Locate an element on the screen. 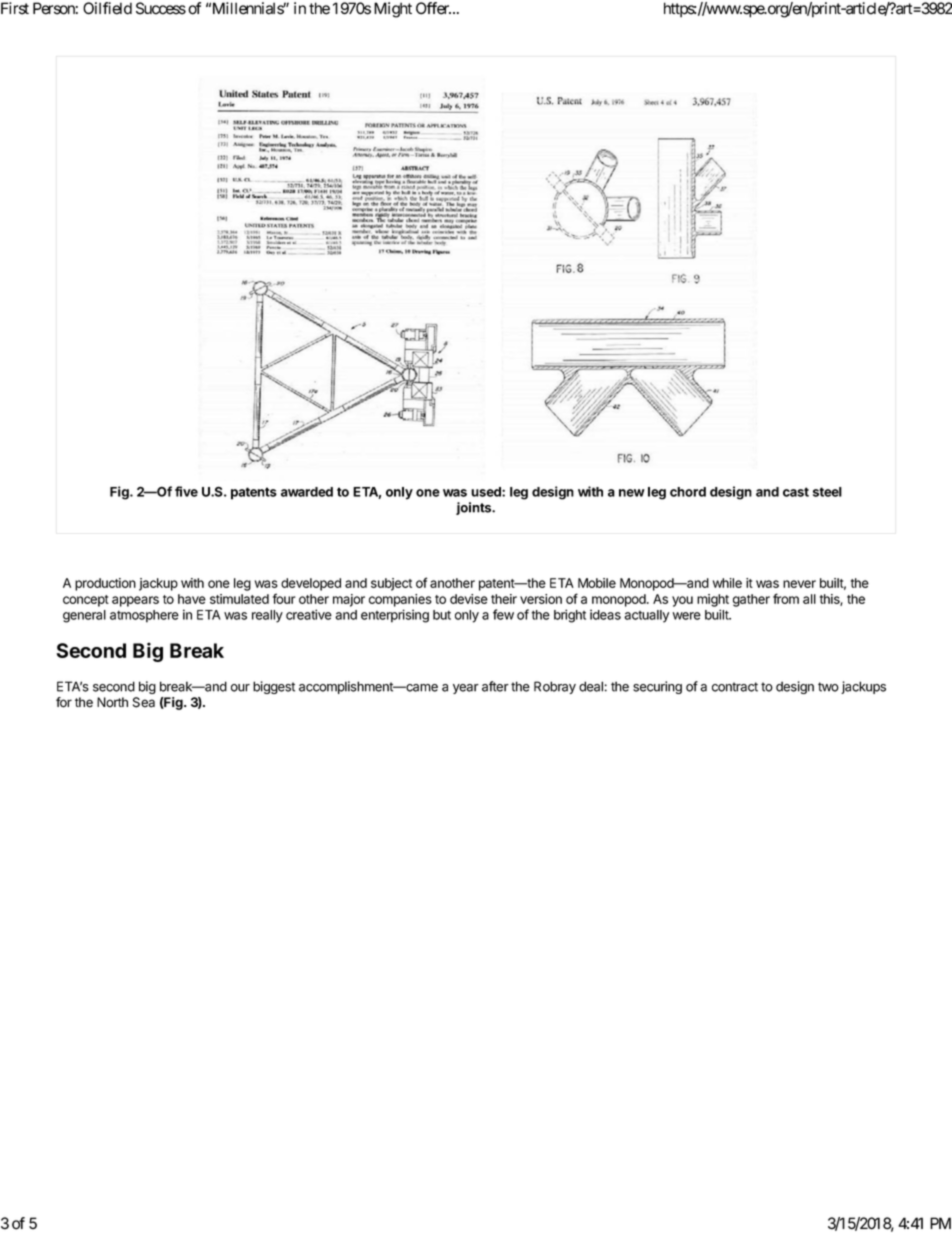  Success is located at coordinates (161, 8).
